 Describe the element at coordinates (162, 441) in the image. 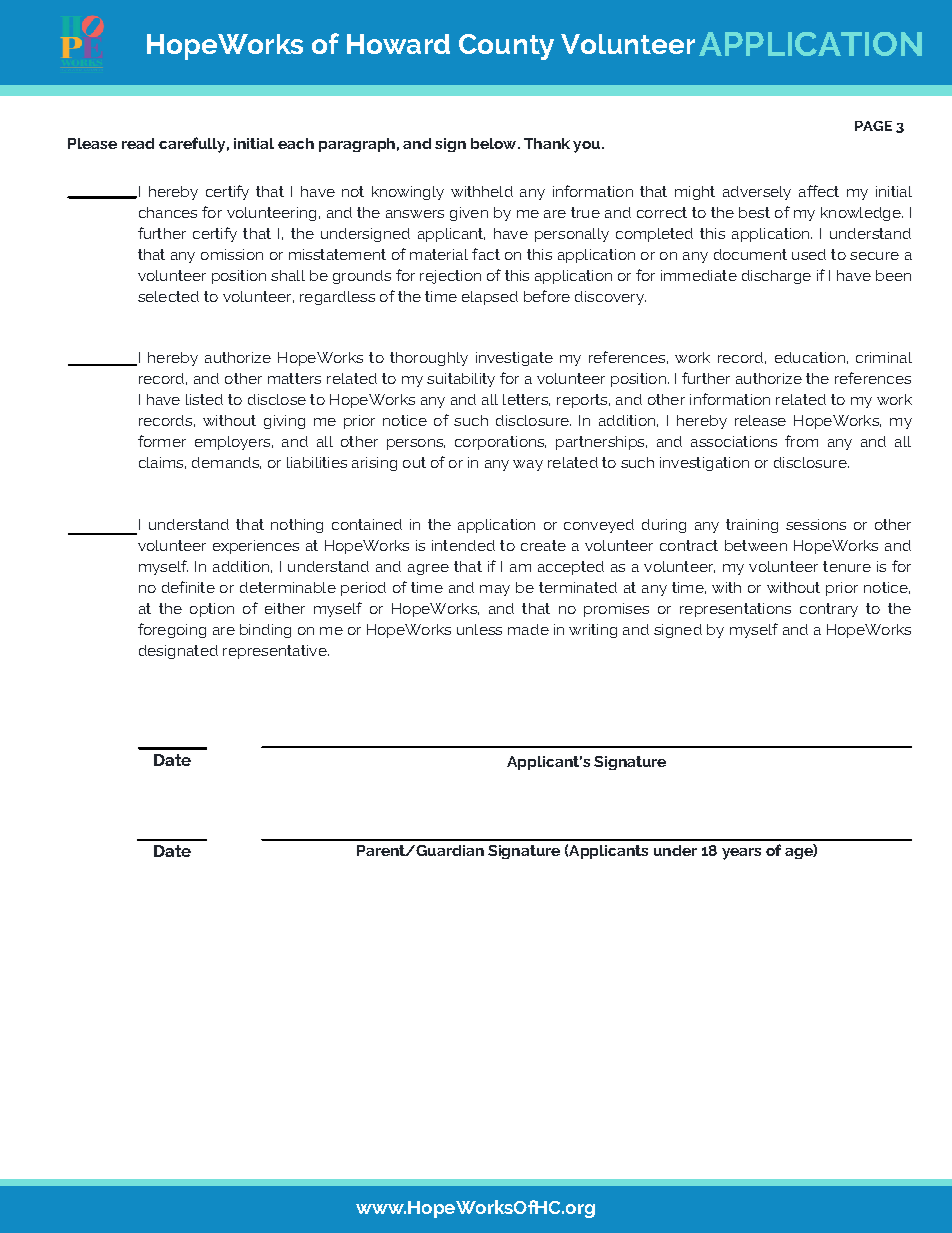

I see `former` at that location.
